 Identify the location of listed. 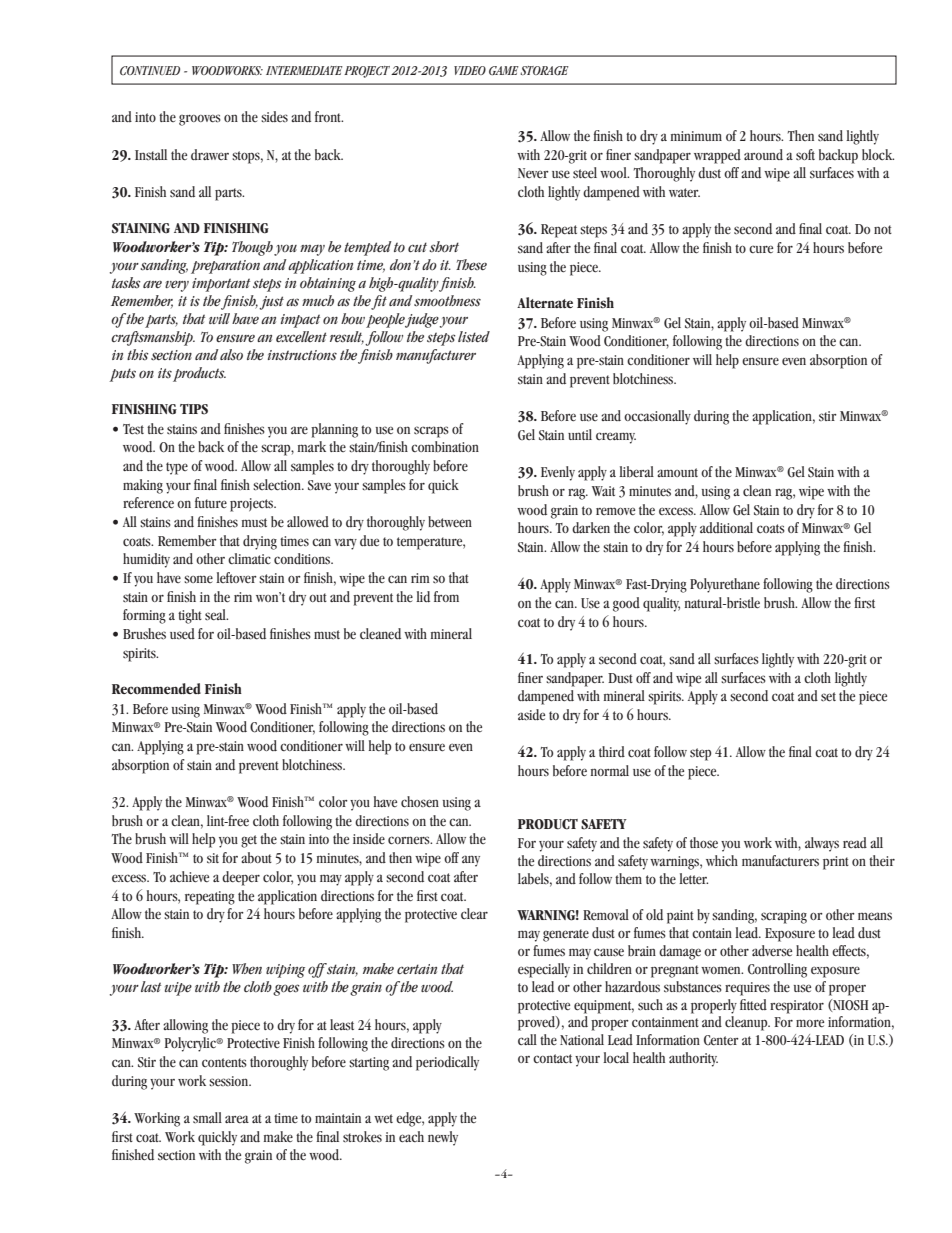
(474, 336).
